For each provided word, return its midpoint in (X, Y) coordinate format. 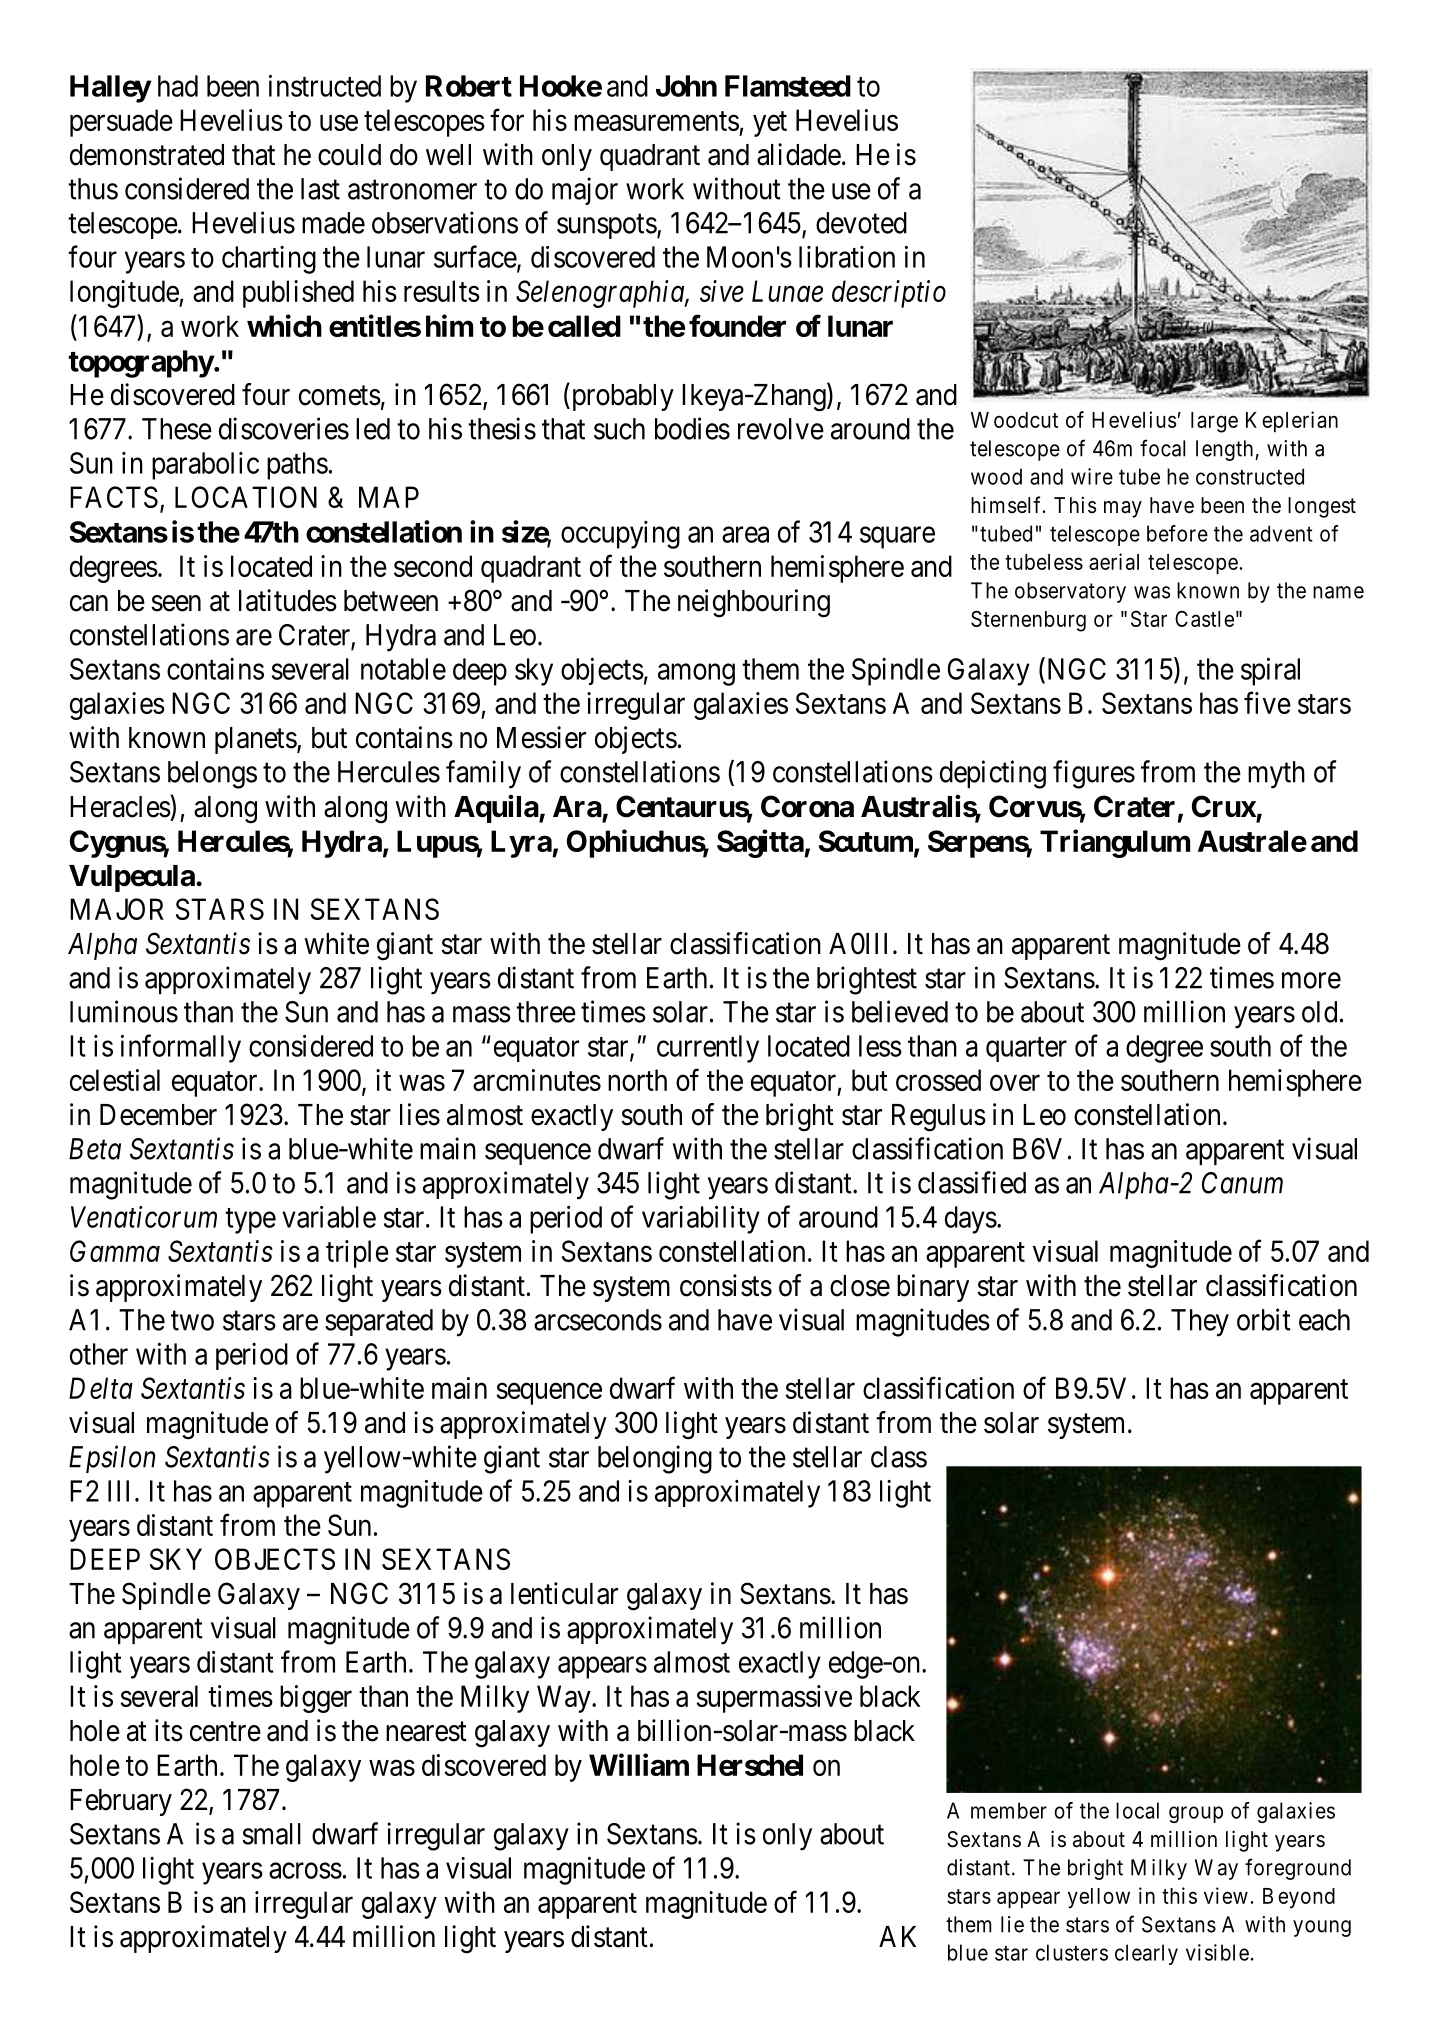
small (272, 1834)
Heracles (120, 806)
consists (726, 1285)
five (1267, 702)
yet (770, 124)
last (320, 189)
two (192, 1321)
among (696, 675)
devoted (861, 223)
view (1226, 1895)
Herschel (750, 1765)
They (1200, 1323)
